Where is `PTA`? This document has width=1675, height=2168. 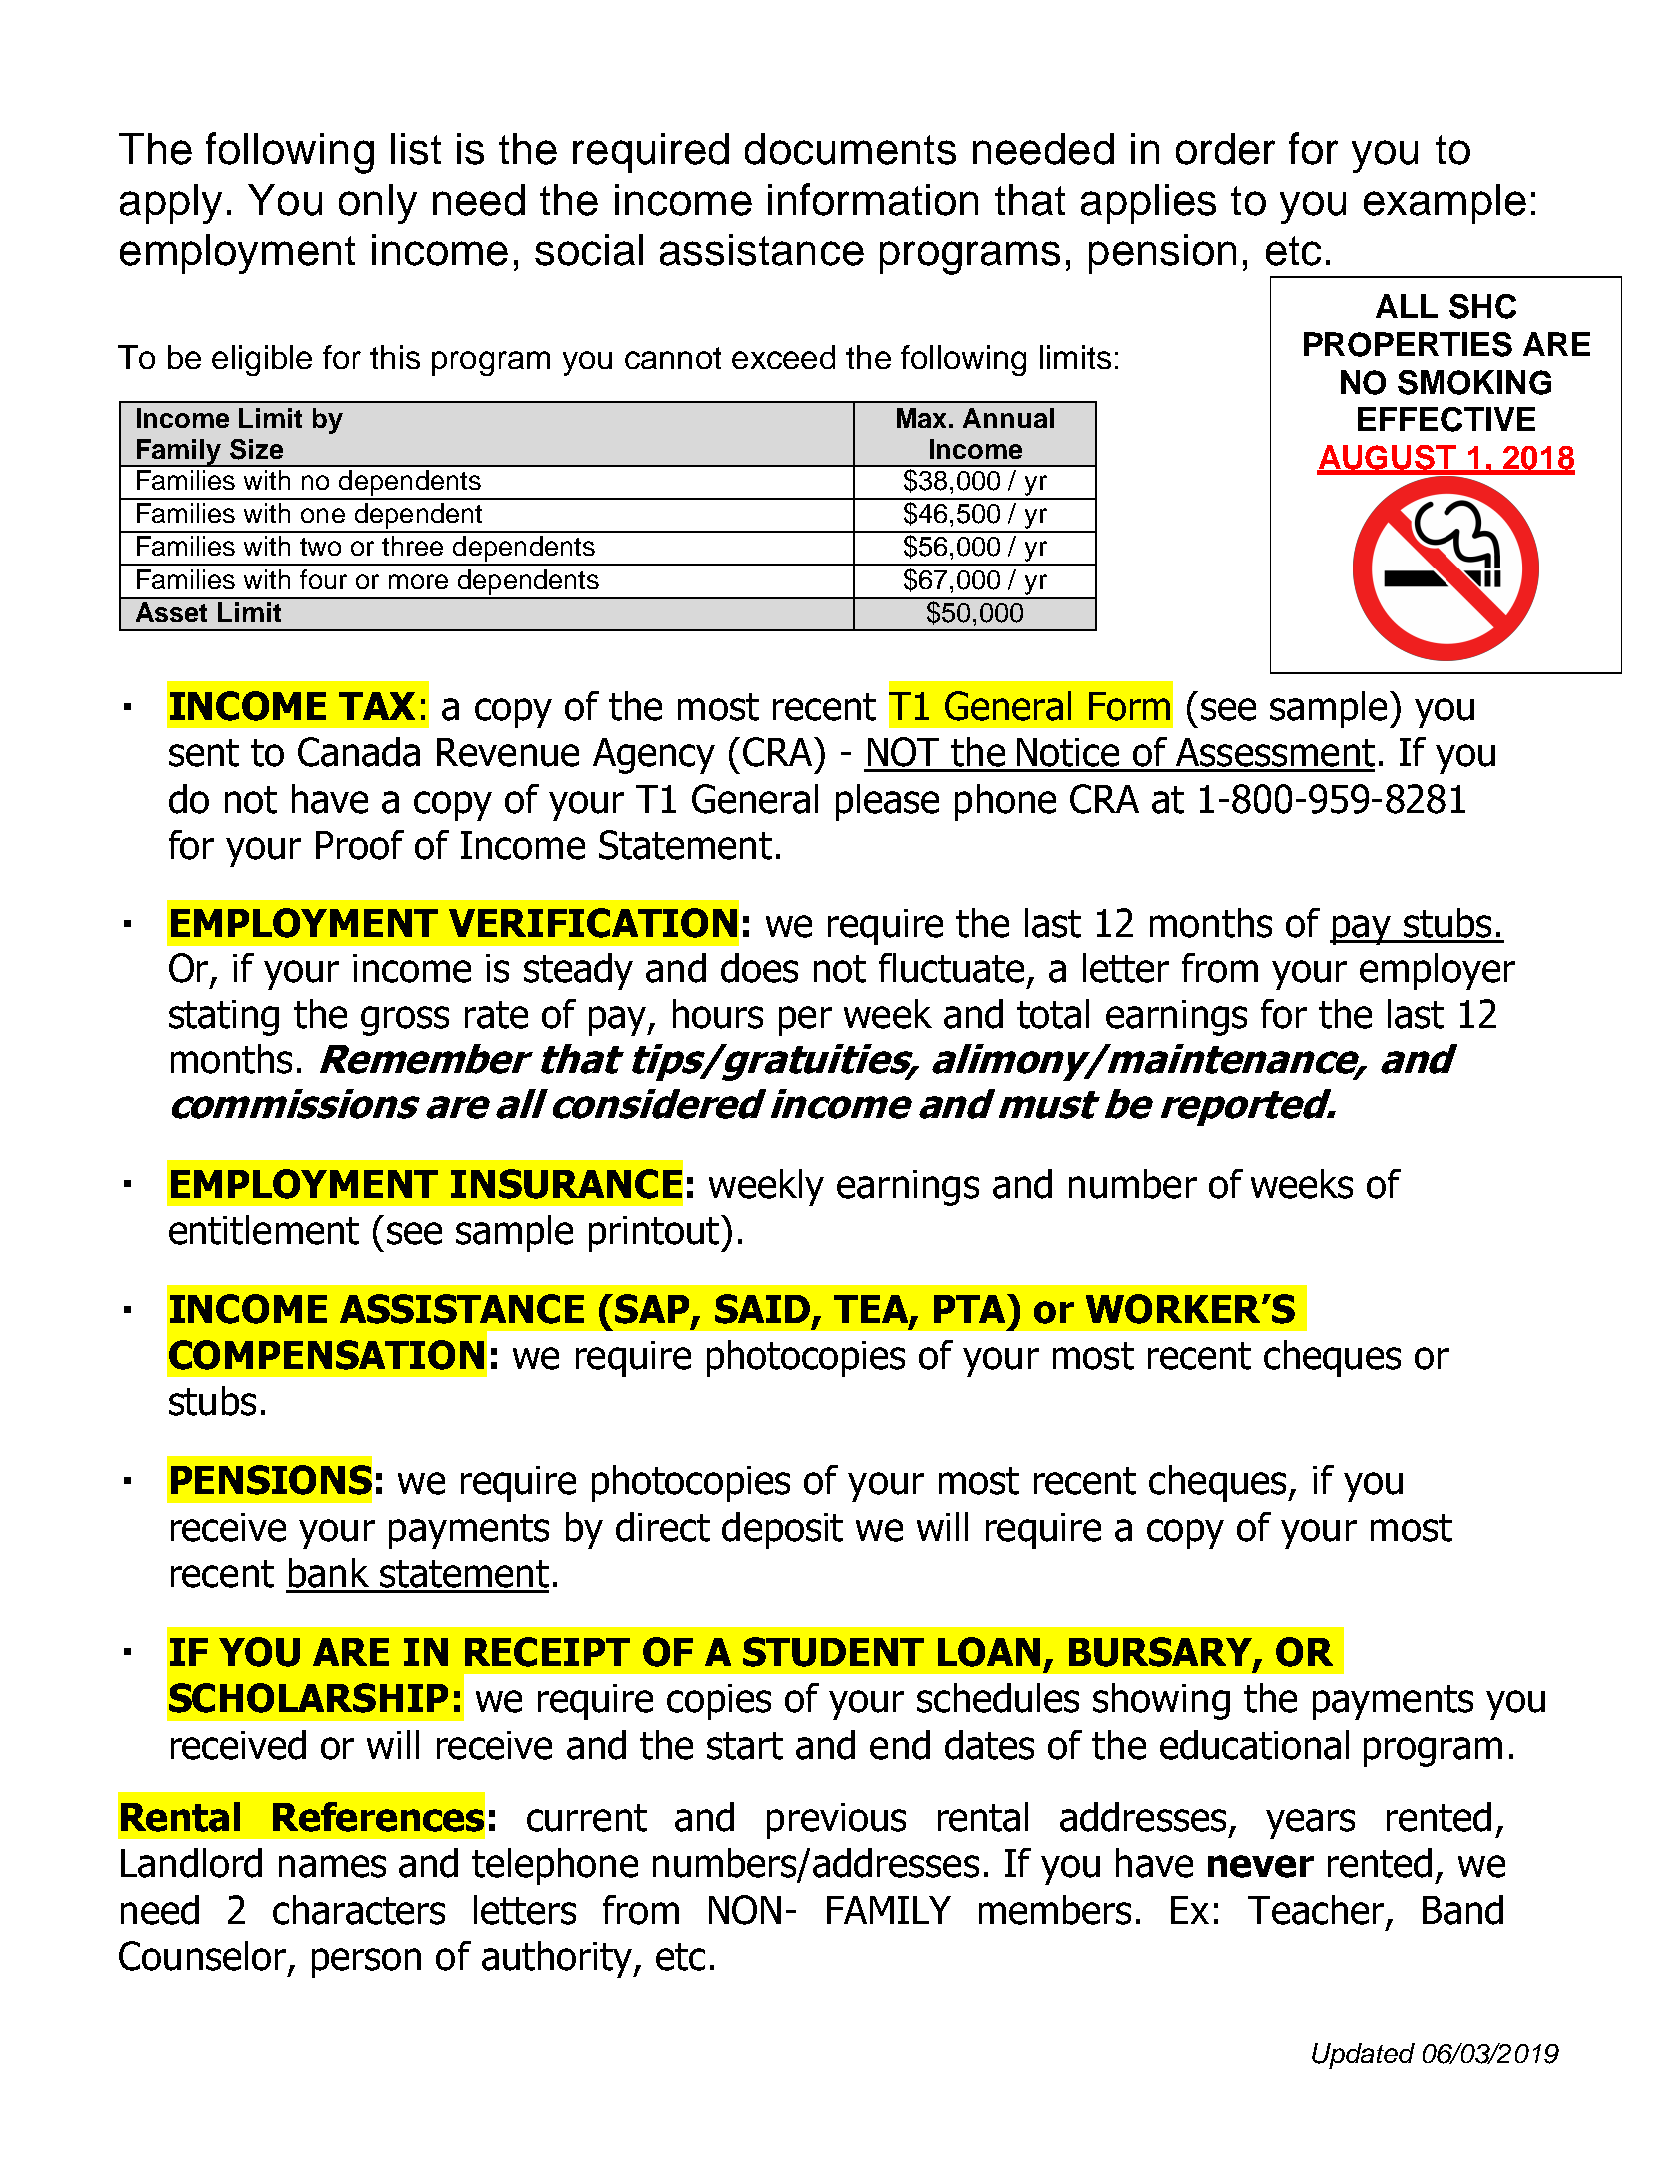 PTA is located at coordinates (971, 1308).
